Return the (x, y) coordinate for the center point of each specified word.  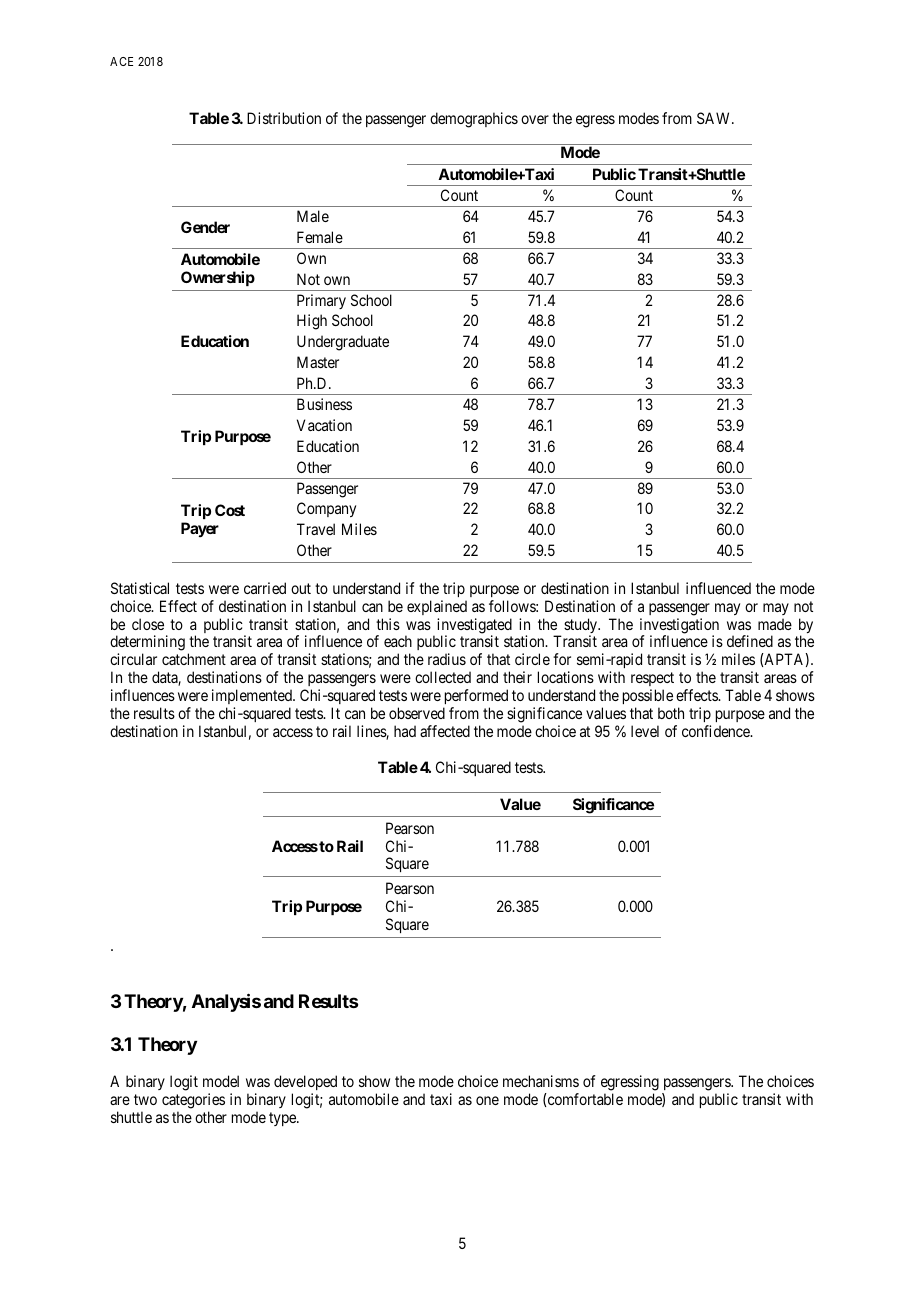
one (487, 1100)
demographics (474, 120)
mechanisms (541, 1081)
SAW (715, 118)
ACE (121, 61)
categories (193, 1101)
